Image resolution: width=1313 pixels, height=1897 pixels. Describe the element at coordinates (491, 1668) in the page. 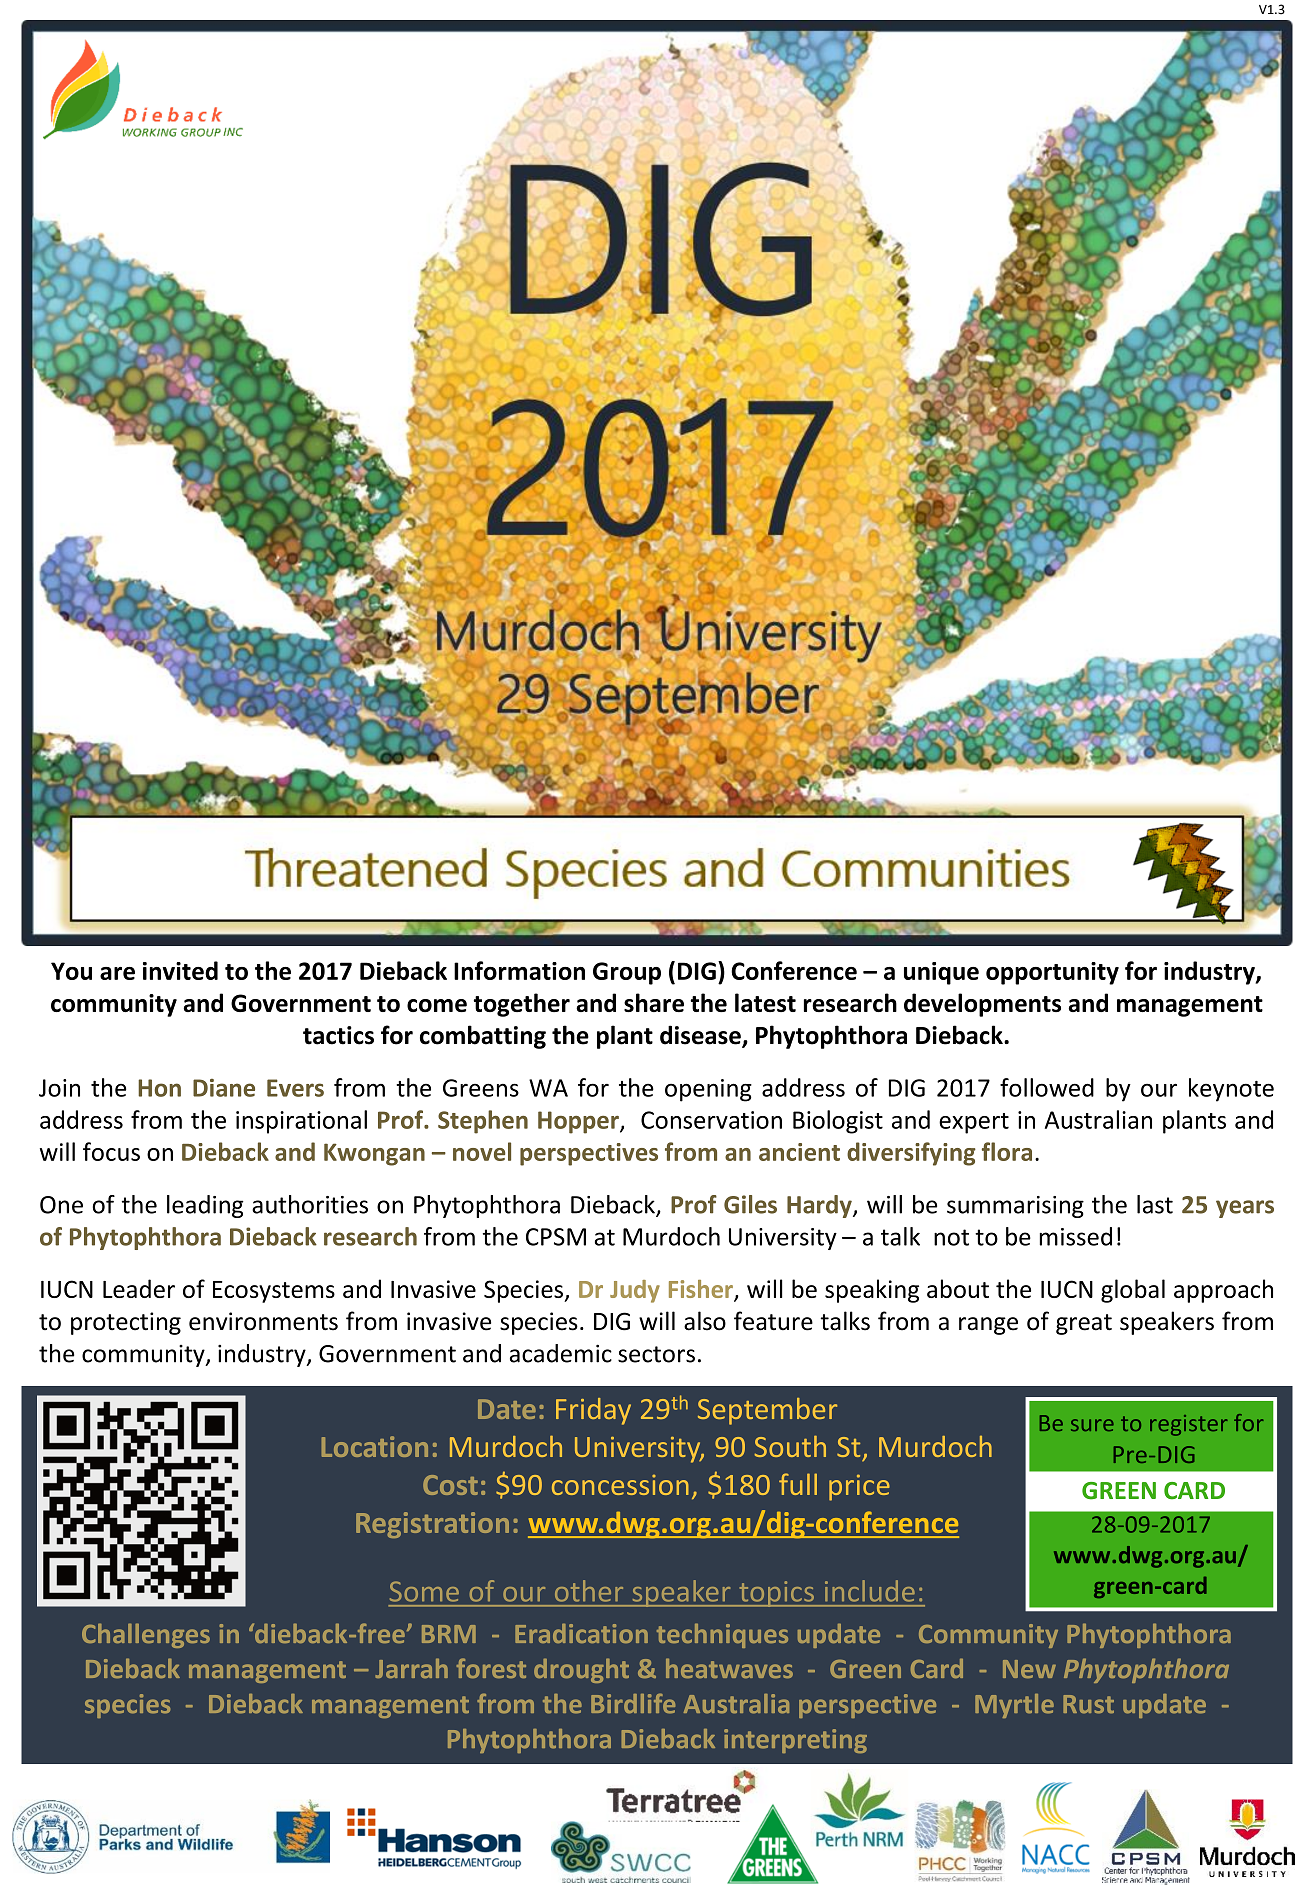

I see `forest` at that location.
